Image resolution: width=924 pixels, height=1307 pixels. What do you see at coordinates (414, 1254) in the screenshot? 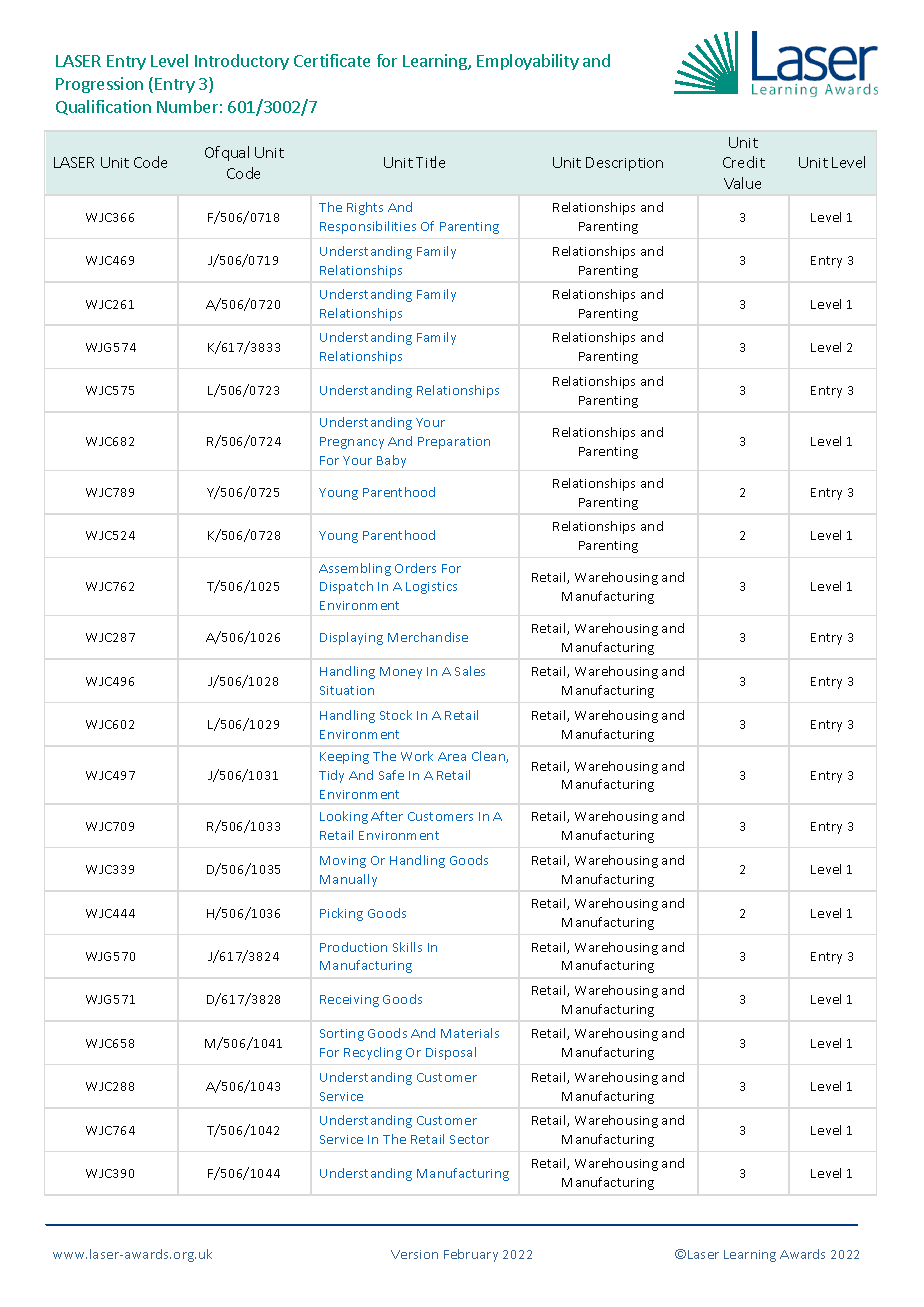
I see `Version` at bounding box center [414, 1254].
